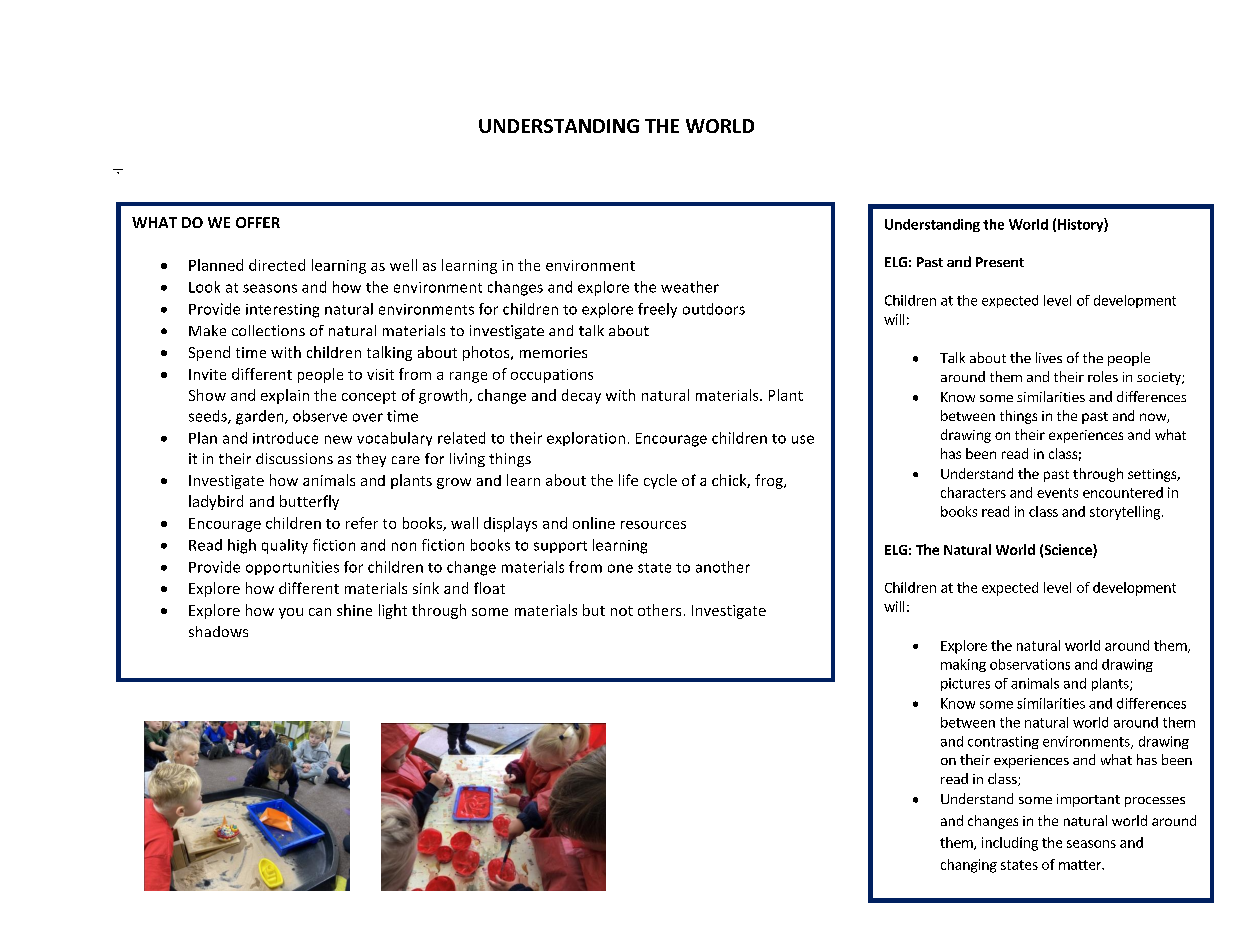  Describe the element at coordinates (1103, 376) in the screenshot. I see `roles` at that location.
